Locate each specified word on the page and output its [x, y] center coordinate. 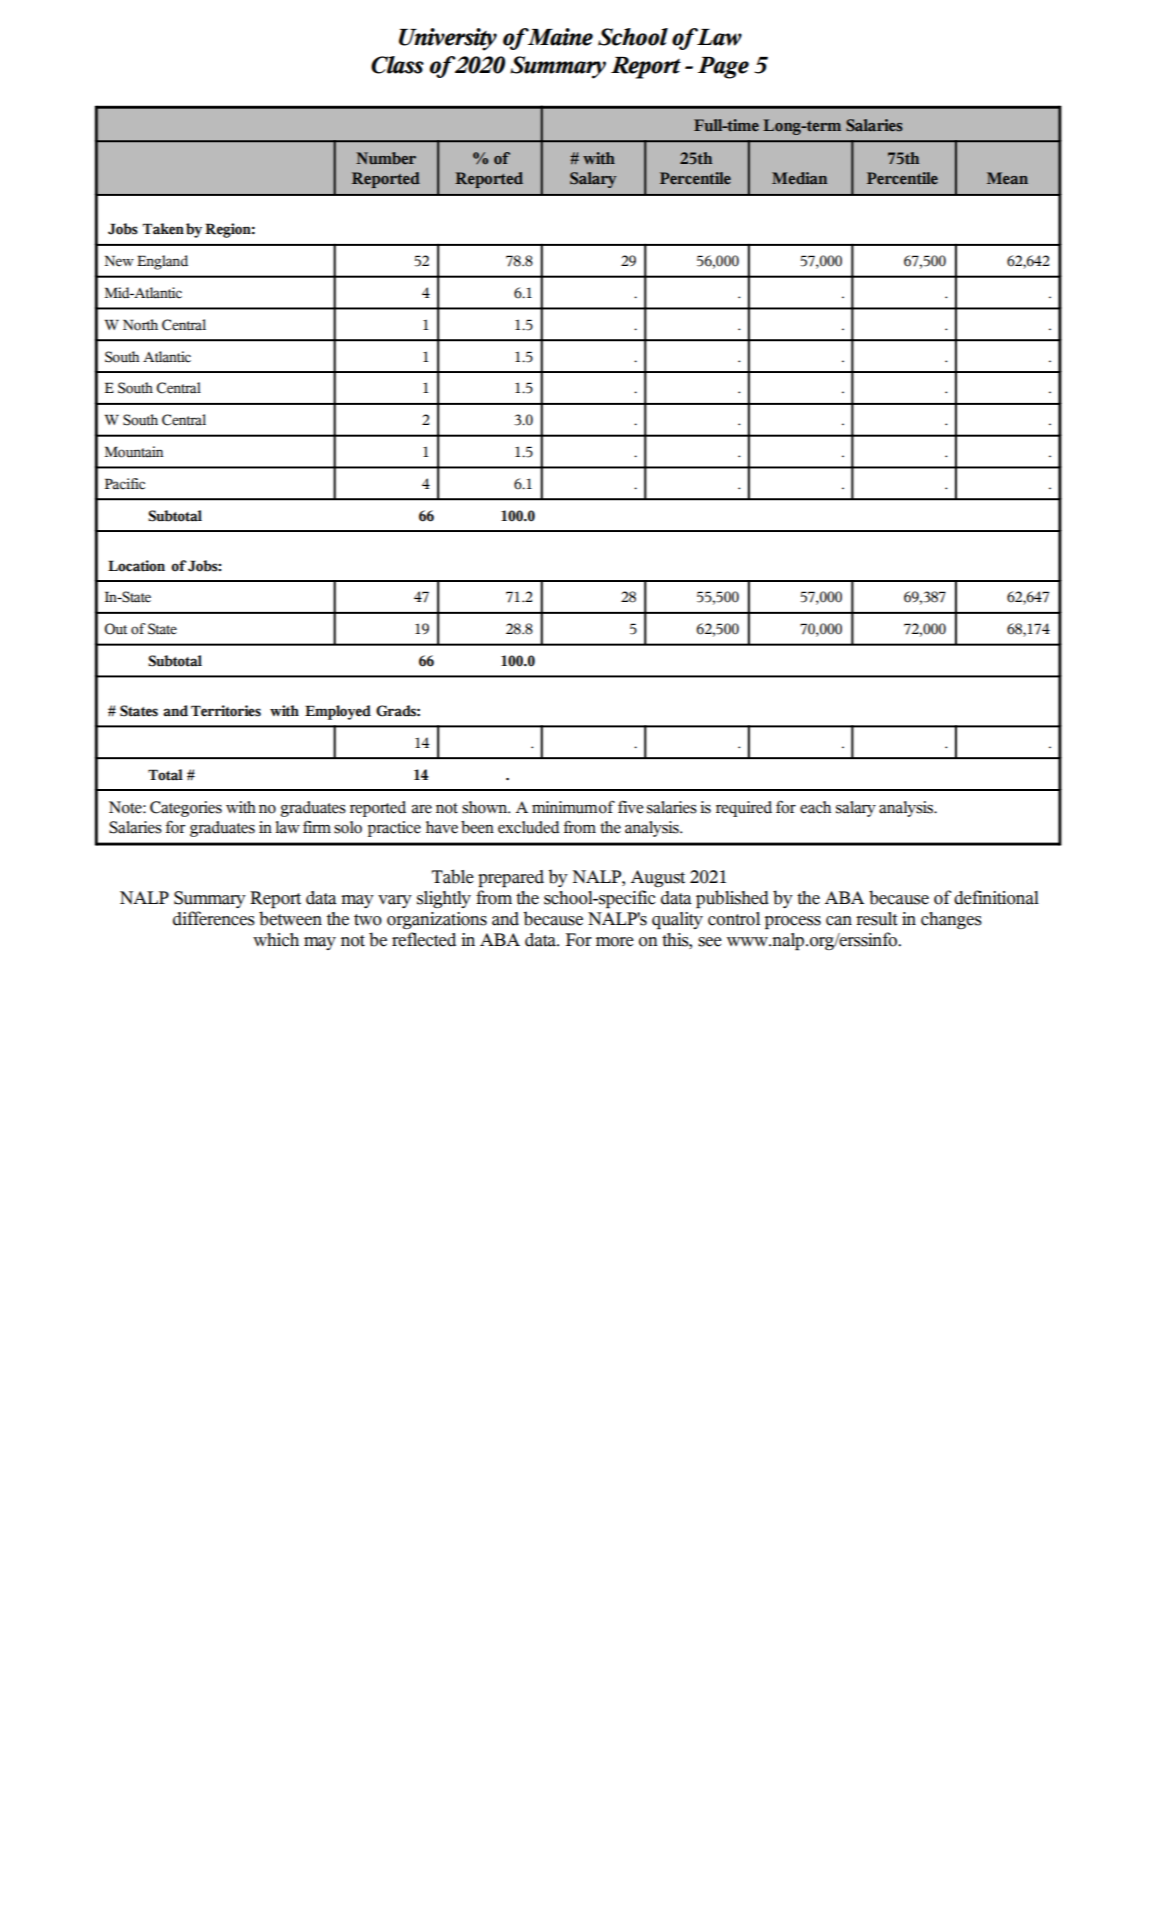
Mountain [134, 452]
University [448, 39]
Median [799, 178]
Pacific [125, 484]
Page [723, 68]
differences [214, 918]
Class [397, 65]
